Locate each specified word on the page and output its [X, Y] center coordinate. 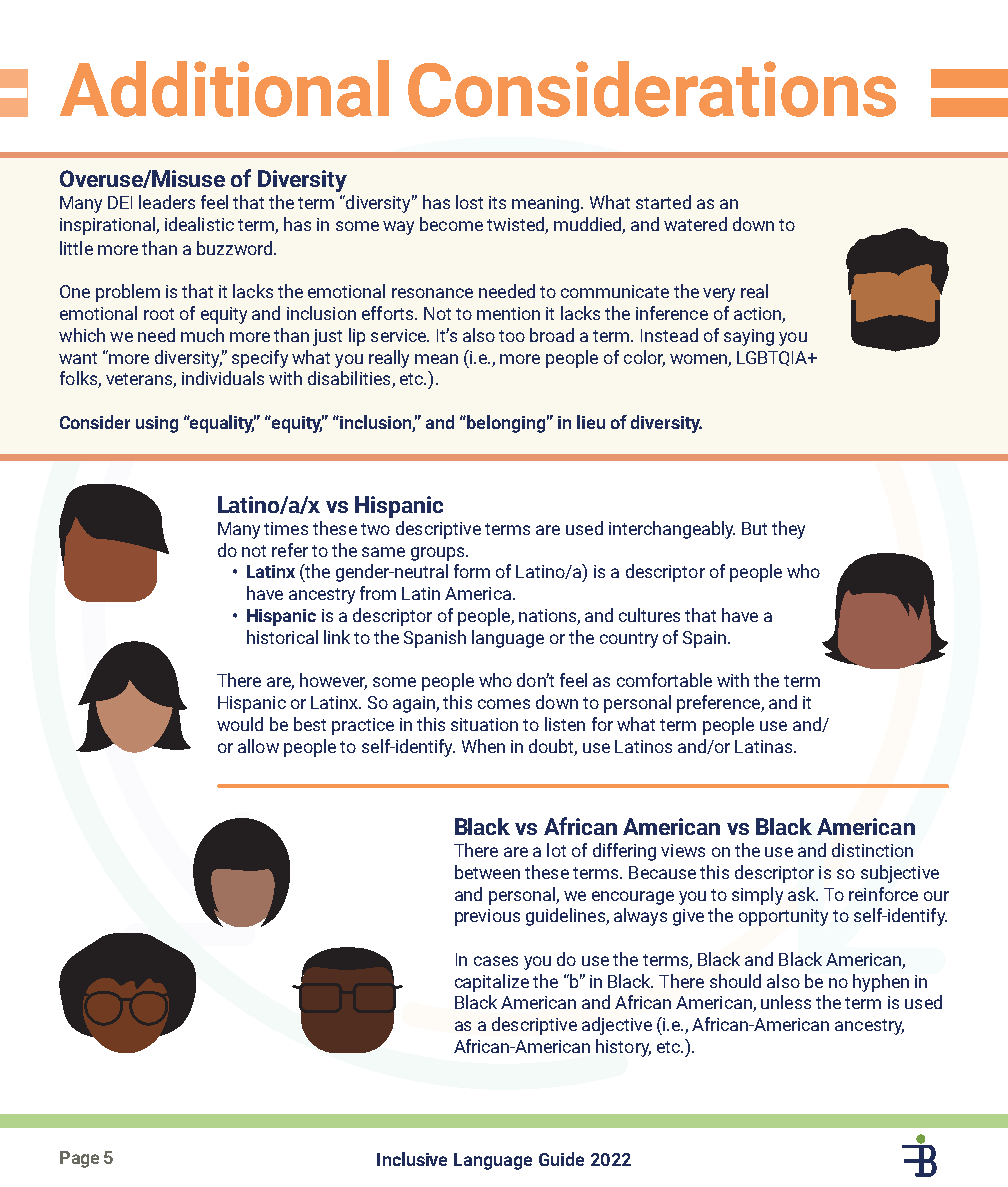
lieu [591, 422]
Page [79, 1159]
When [483, 746]
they [788, 530]
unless [786, 1002]
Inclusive [412, 1159]
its [497, 202]
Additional [224, 88]
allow [258, 746]
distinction [872, 850]
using [157, 424]
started [663, 202]
